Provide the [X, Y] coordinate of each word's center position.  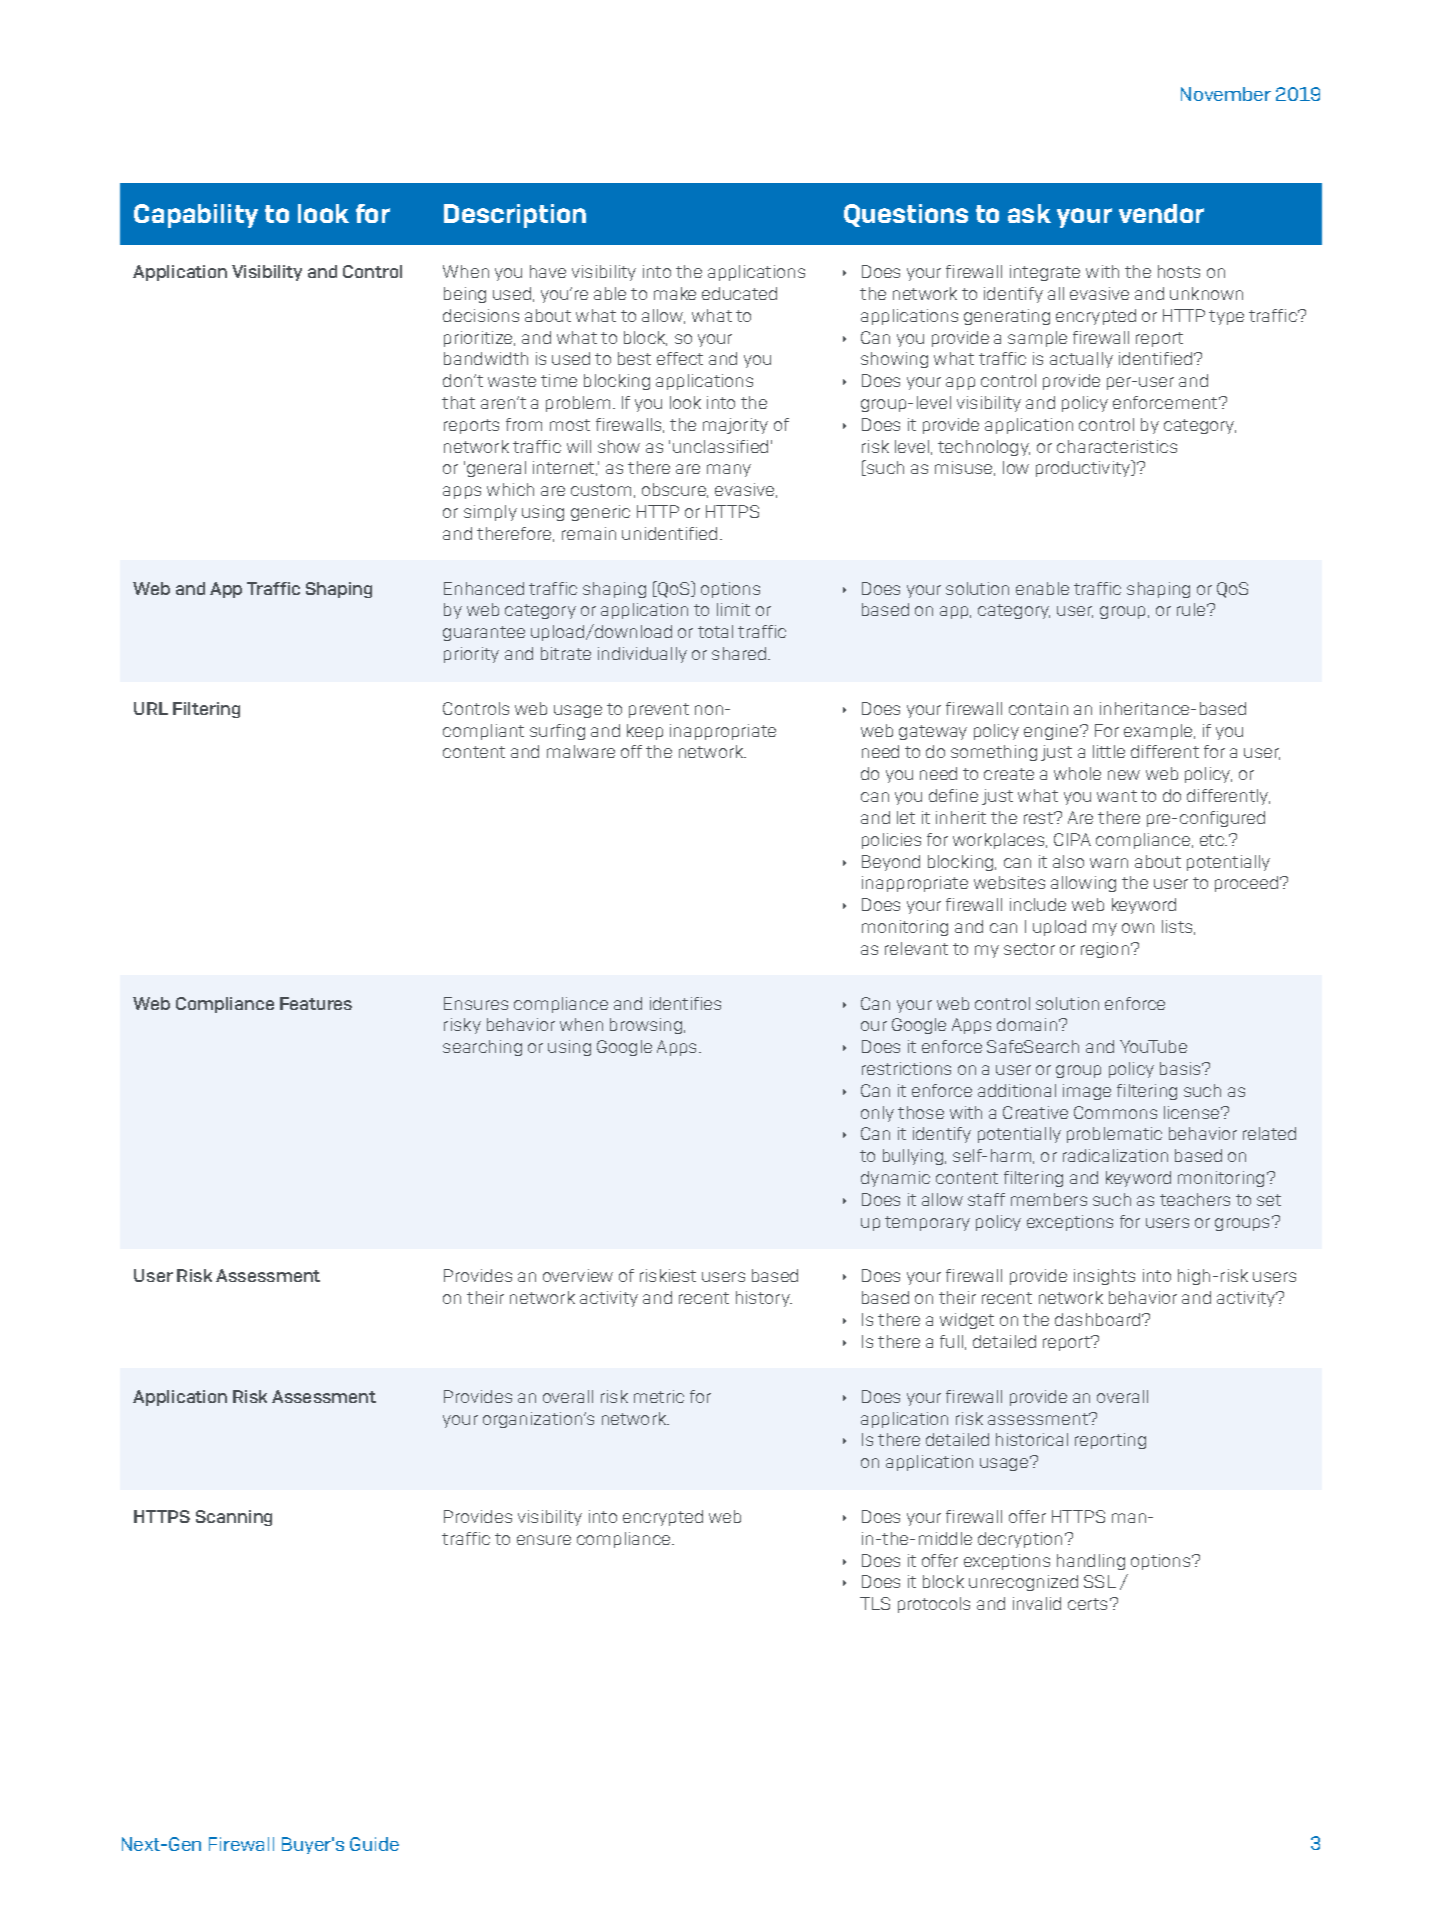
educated [739, 293]
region [1106, 950]
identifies [685, 1003]
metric [659, 1396]
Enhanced [484, 588]
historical [1032, 1439]
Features [316, 1003]
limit [733, 609]
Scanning [234, 1518]
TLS [875, 1603]
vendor [1161, 213]
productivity [1084, 468]
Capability [196, 216]
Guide [374, 1844]
